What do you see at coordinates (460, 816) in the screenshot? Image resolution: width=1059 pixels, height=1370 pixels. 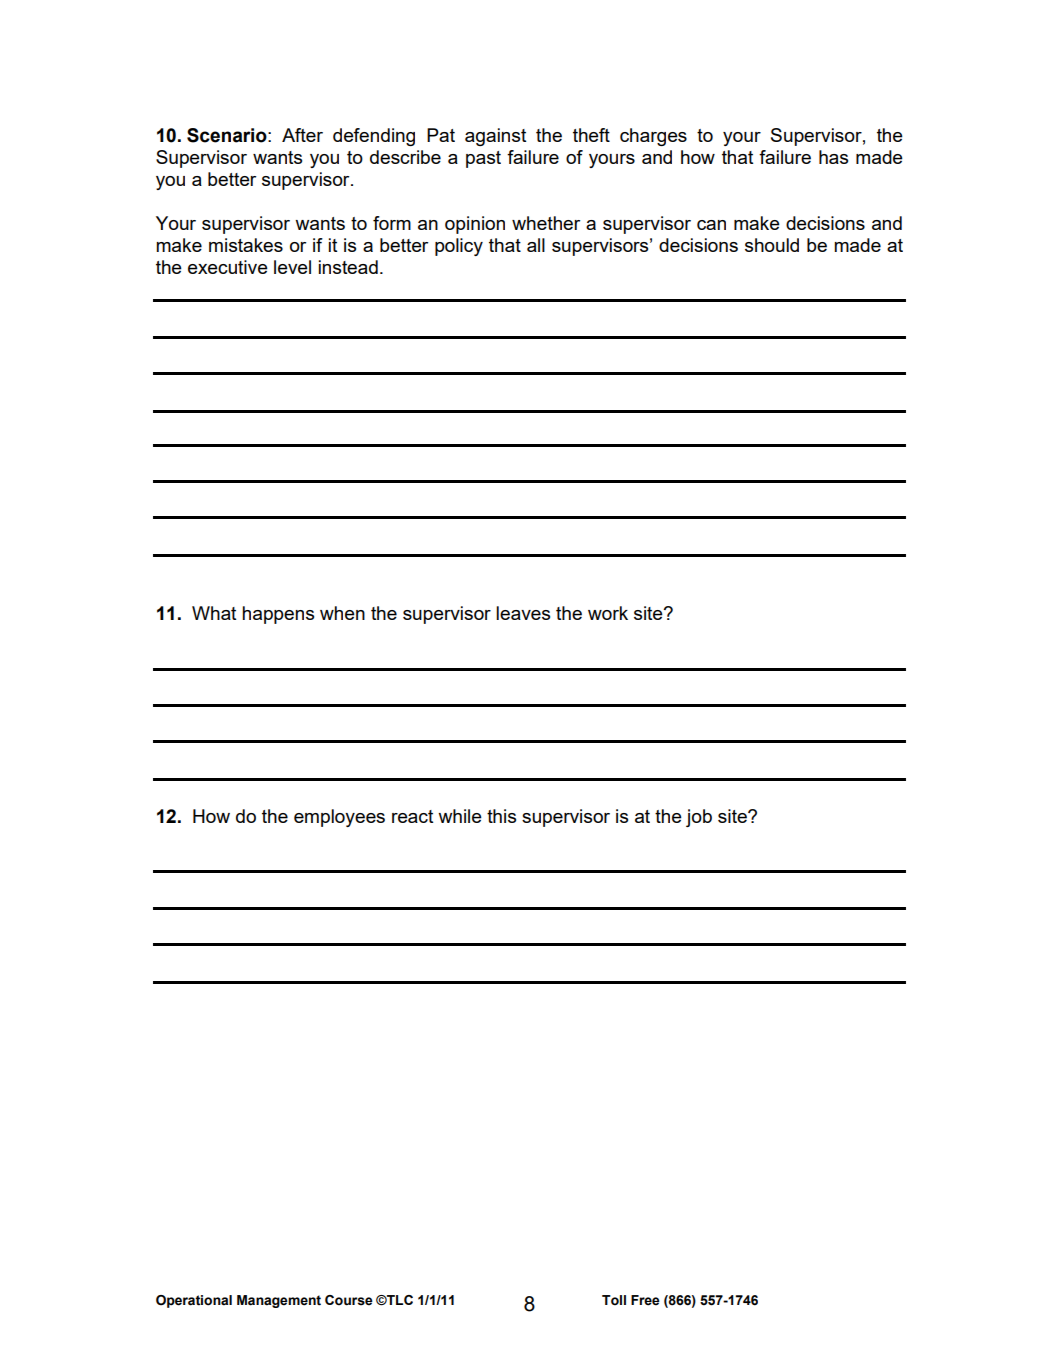 I see `while` at bounding box center [460, 816].
